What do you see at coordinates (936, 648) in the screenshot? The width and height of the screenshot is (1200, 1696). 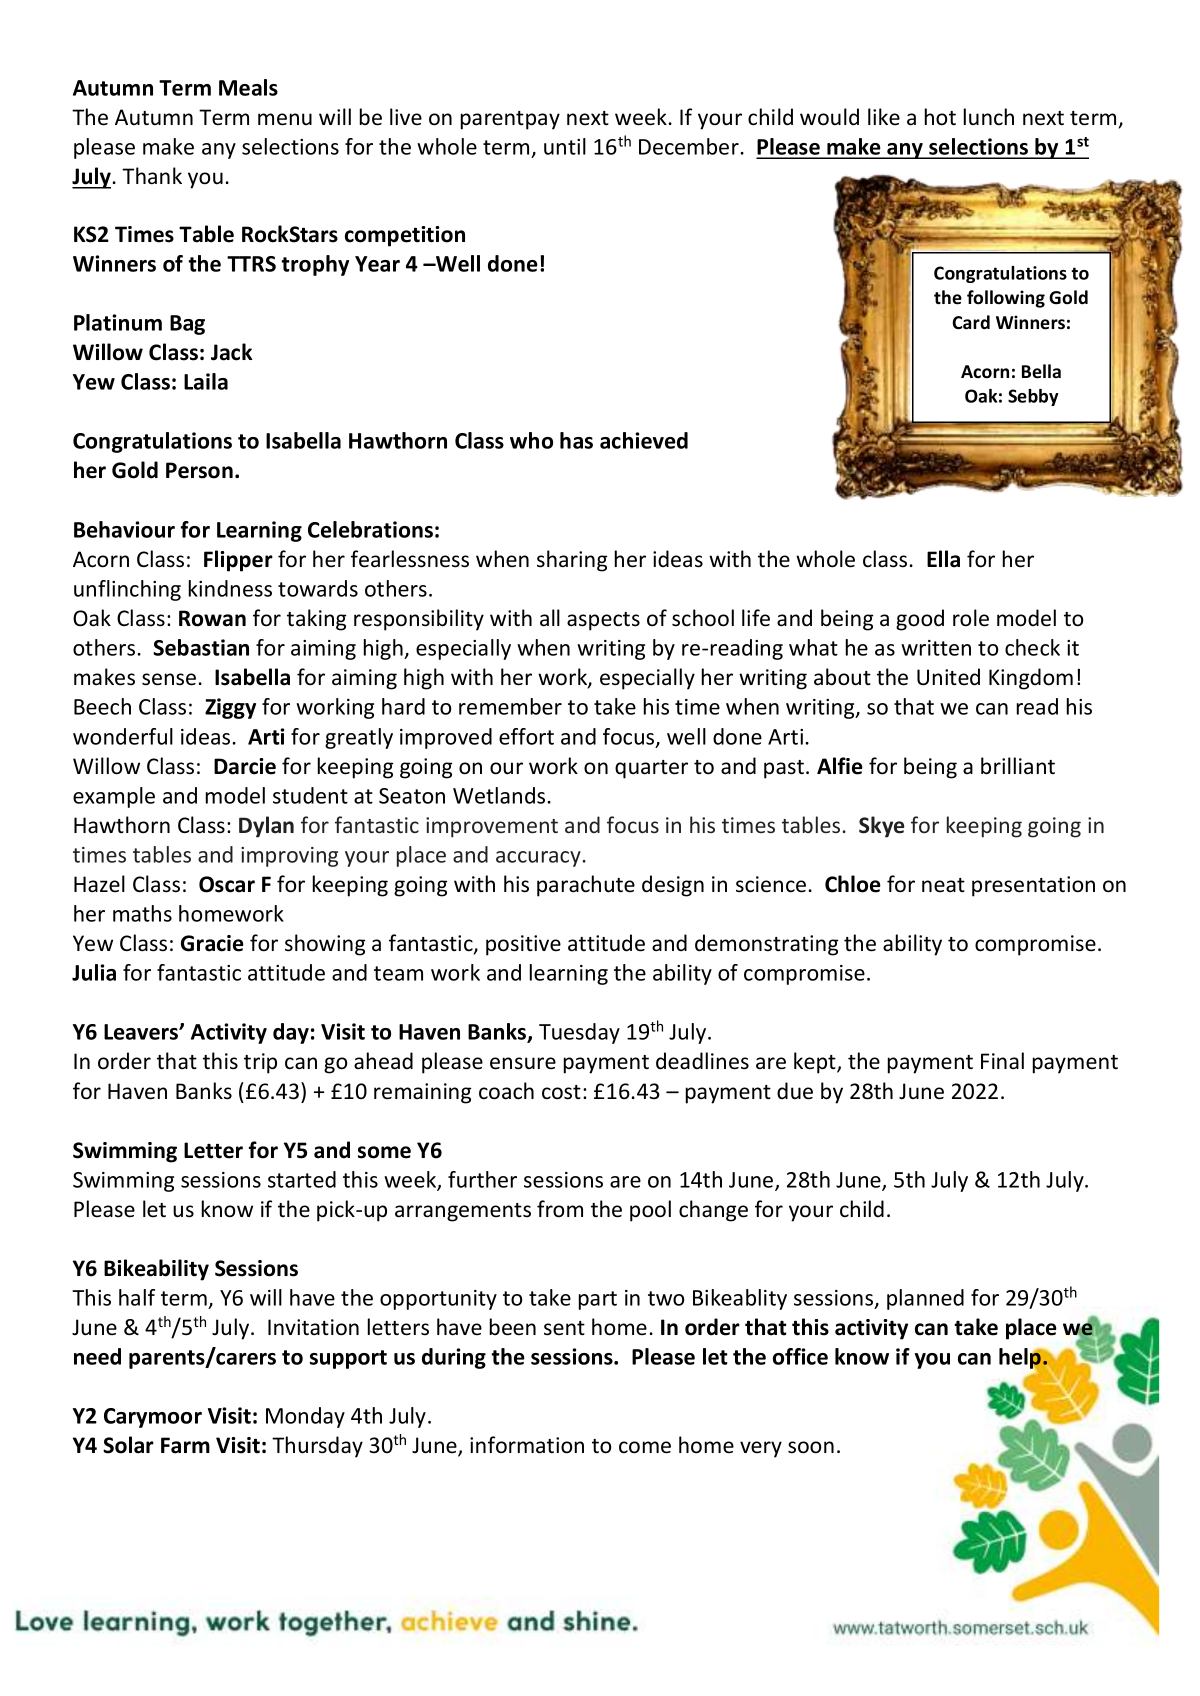 I see `written` at bounding box center [936, 648].
